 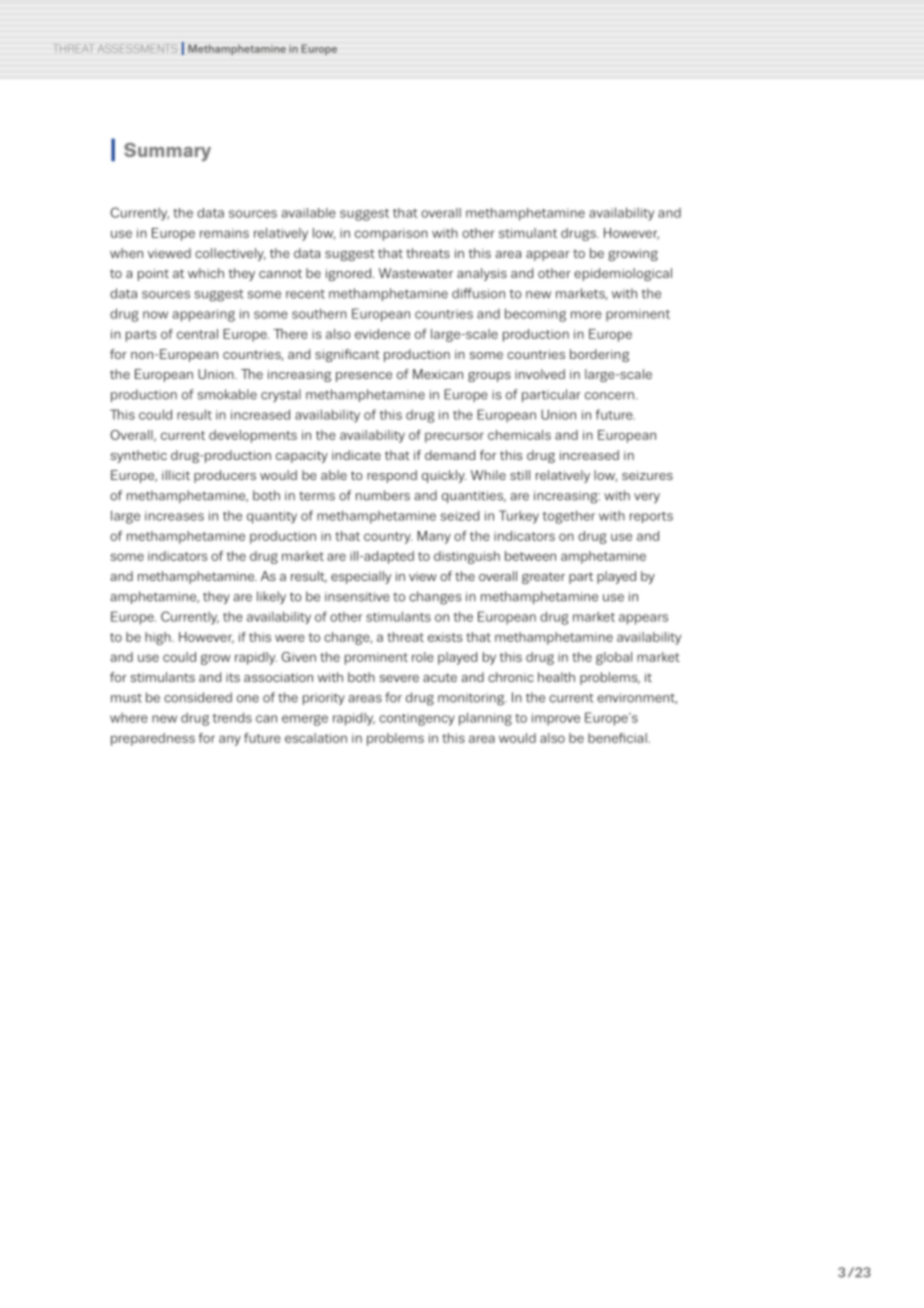 I want to click on Wastewater, so click(x=416, y=273).
